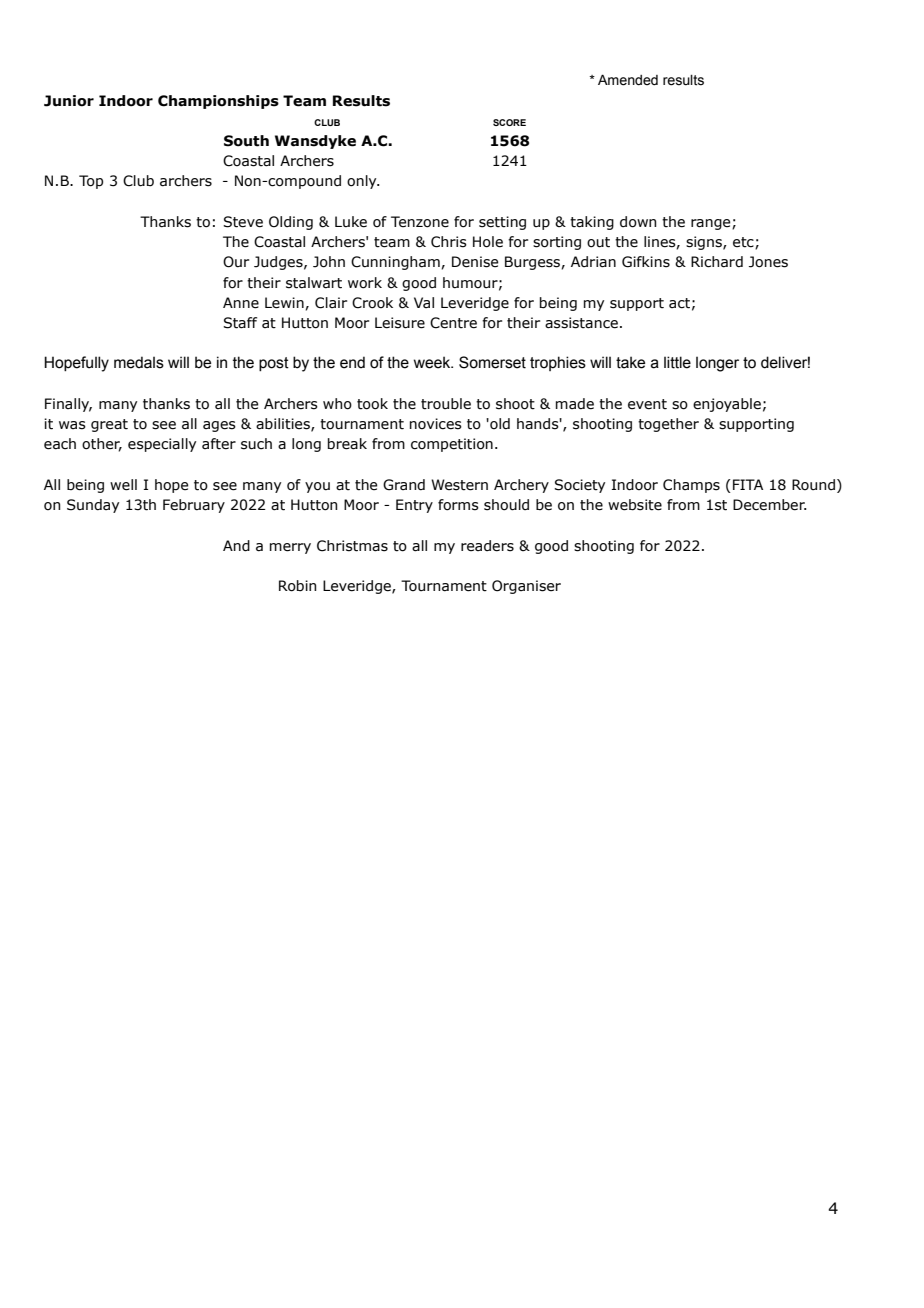  I want to click on Organiser, so click(526, 587).
